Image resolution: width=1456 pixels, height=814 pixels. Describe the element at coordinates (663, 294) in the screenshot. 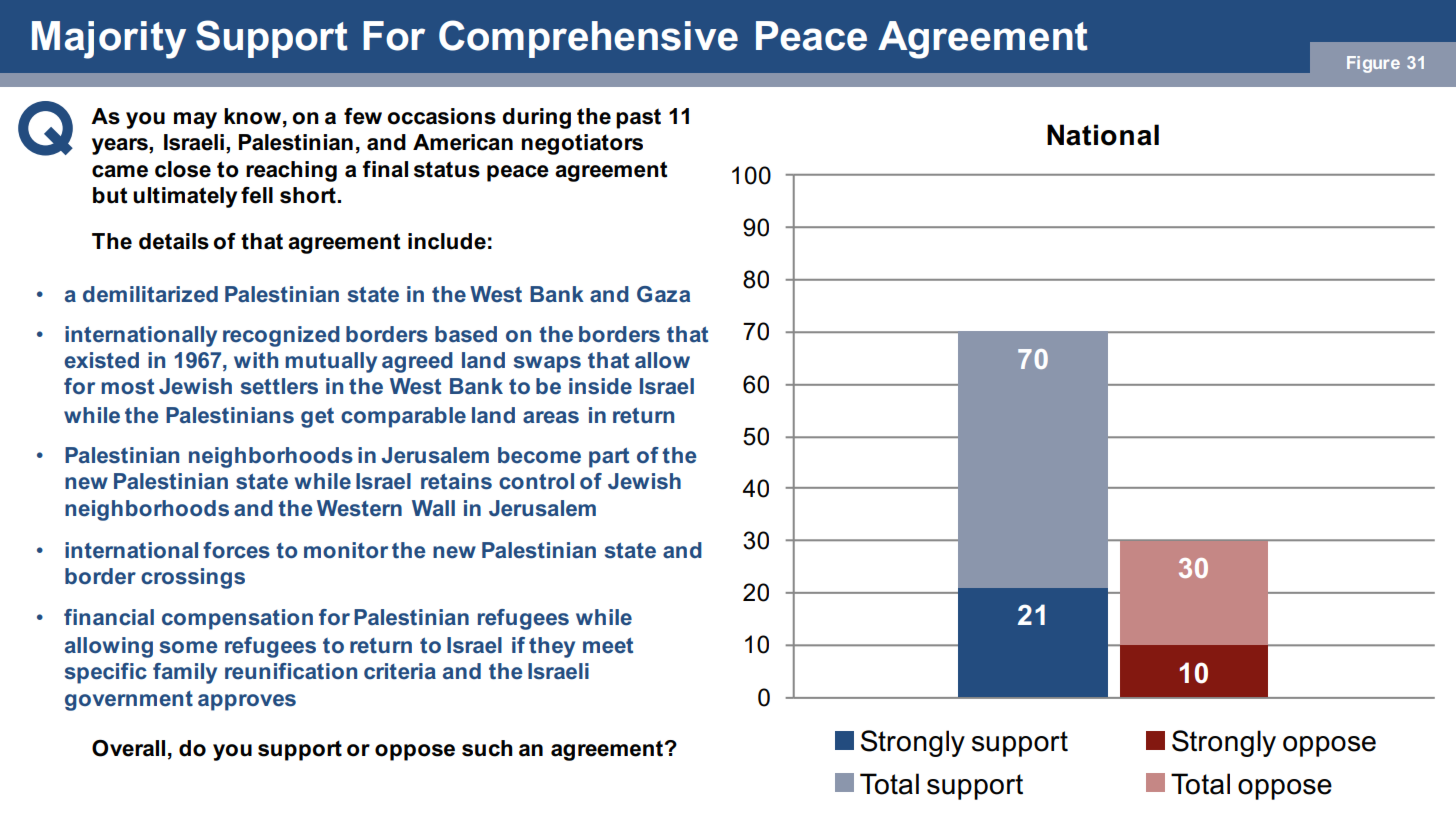

I see `Gaza` at that location.
